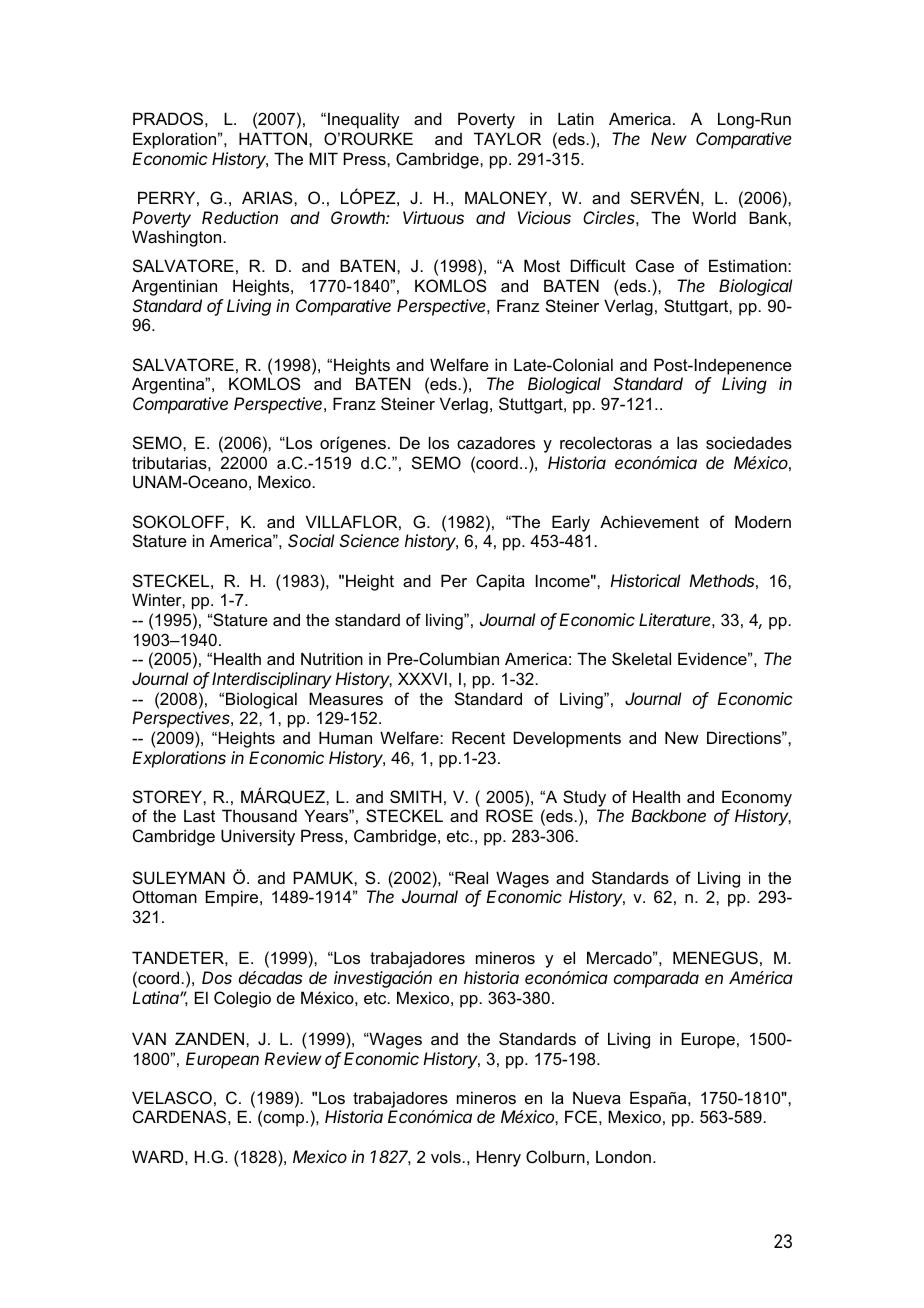 This page has width=924, height=1308. What do you see at coordinates (714, 217) in the page?
I see `World` at bounding box center [714, 217].
